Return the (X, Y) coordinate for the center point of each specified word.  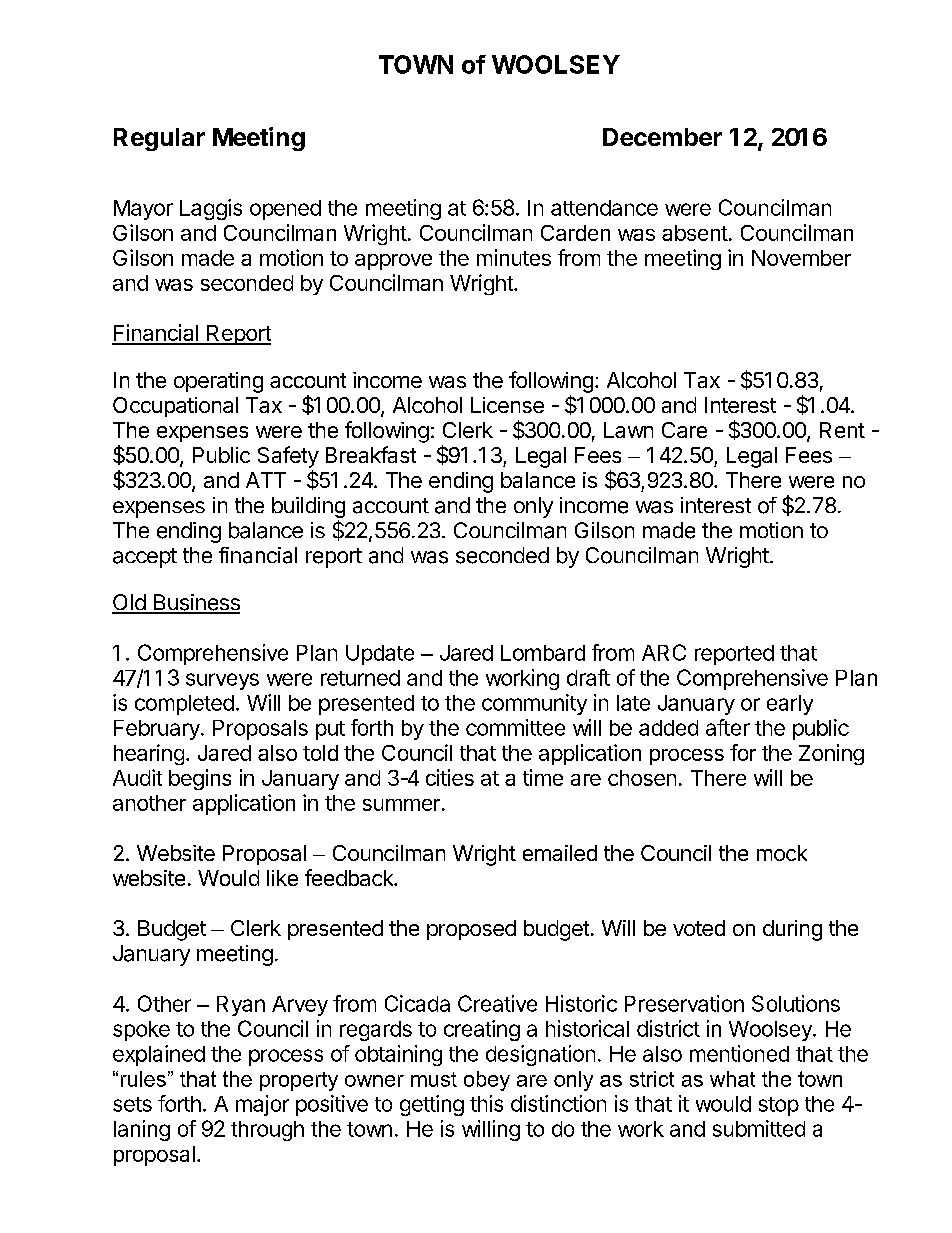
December (662, 137)
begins (200, 779)
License (507, 405)
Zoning (831, 754)
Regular (159, 139)
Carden (575, 233)
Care (684, 430)
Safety (288, 457)
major (262, 1105)
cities (450, 777)
